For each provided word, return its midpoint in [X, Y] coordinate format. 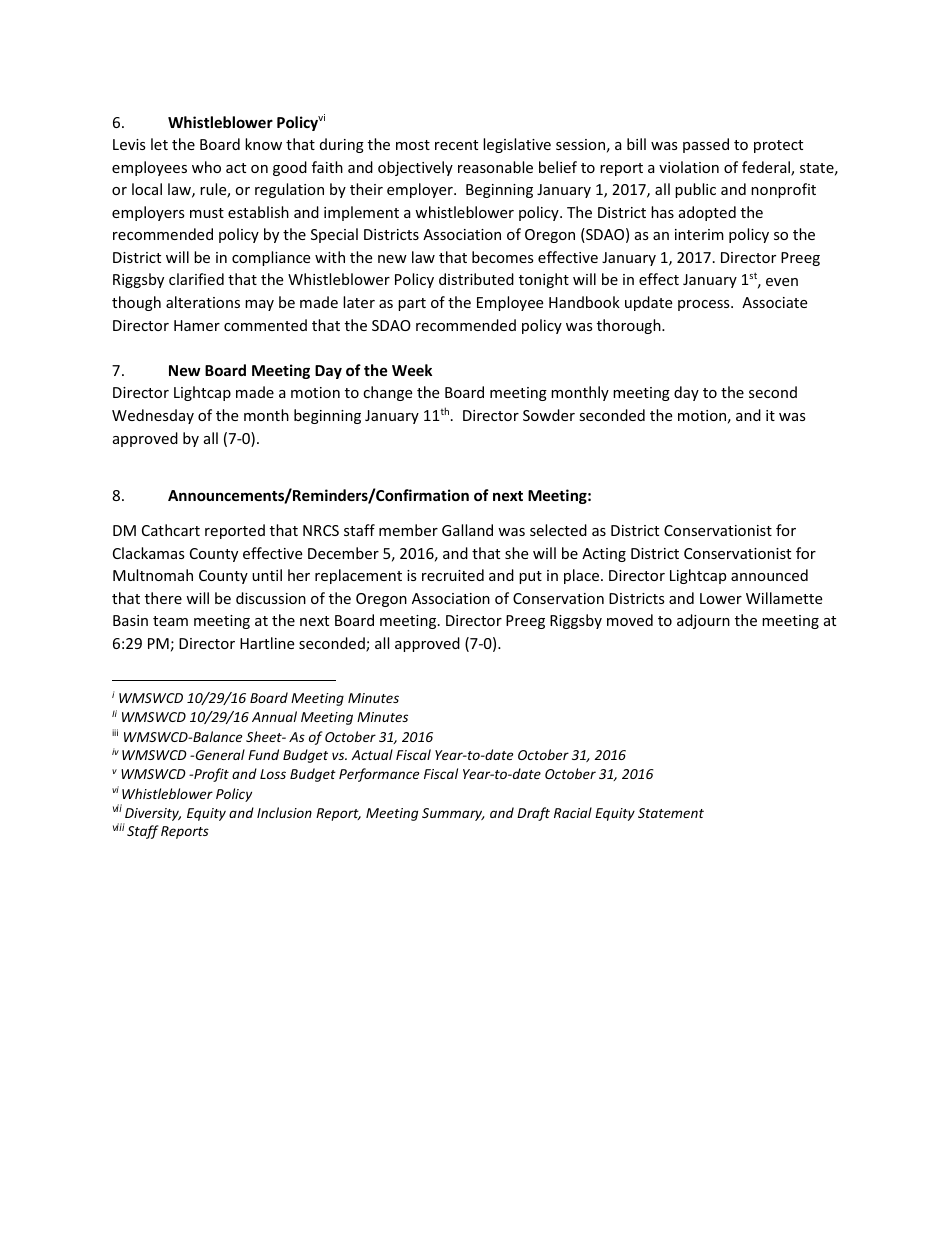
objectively [415, 168]
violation [689, 167]
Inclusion [284, 812]
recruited [453, 575]
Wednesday [153, 416]
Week [412, 370]
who [206, 167]
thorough [630, 326]
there [163, 598]
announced [769, 575]
